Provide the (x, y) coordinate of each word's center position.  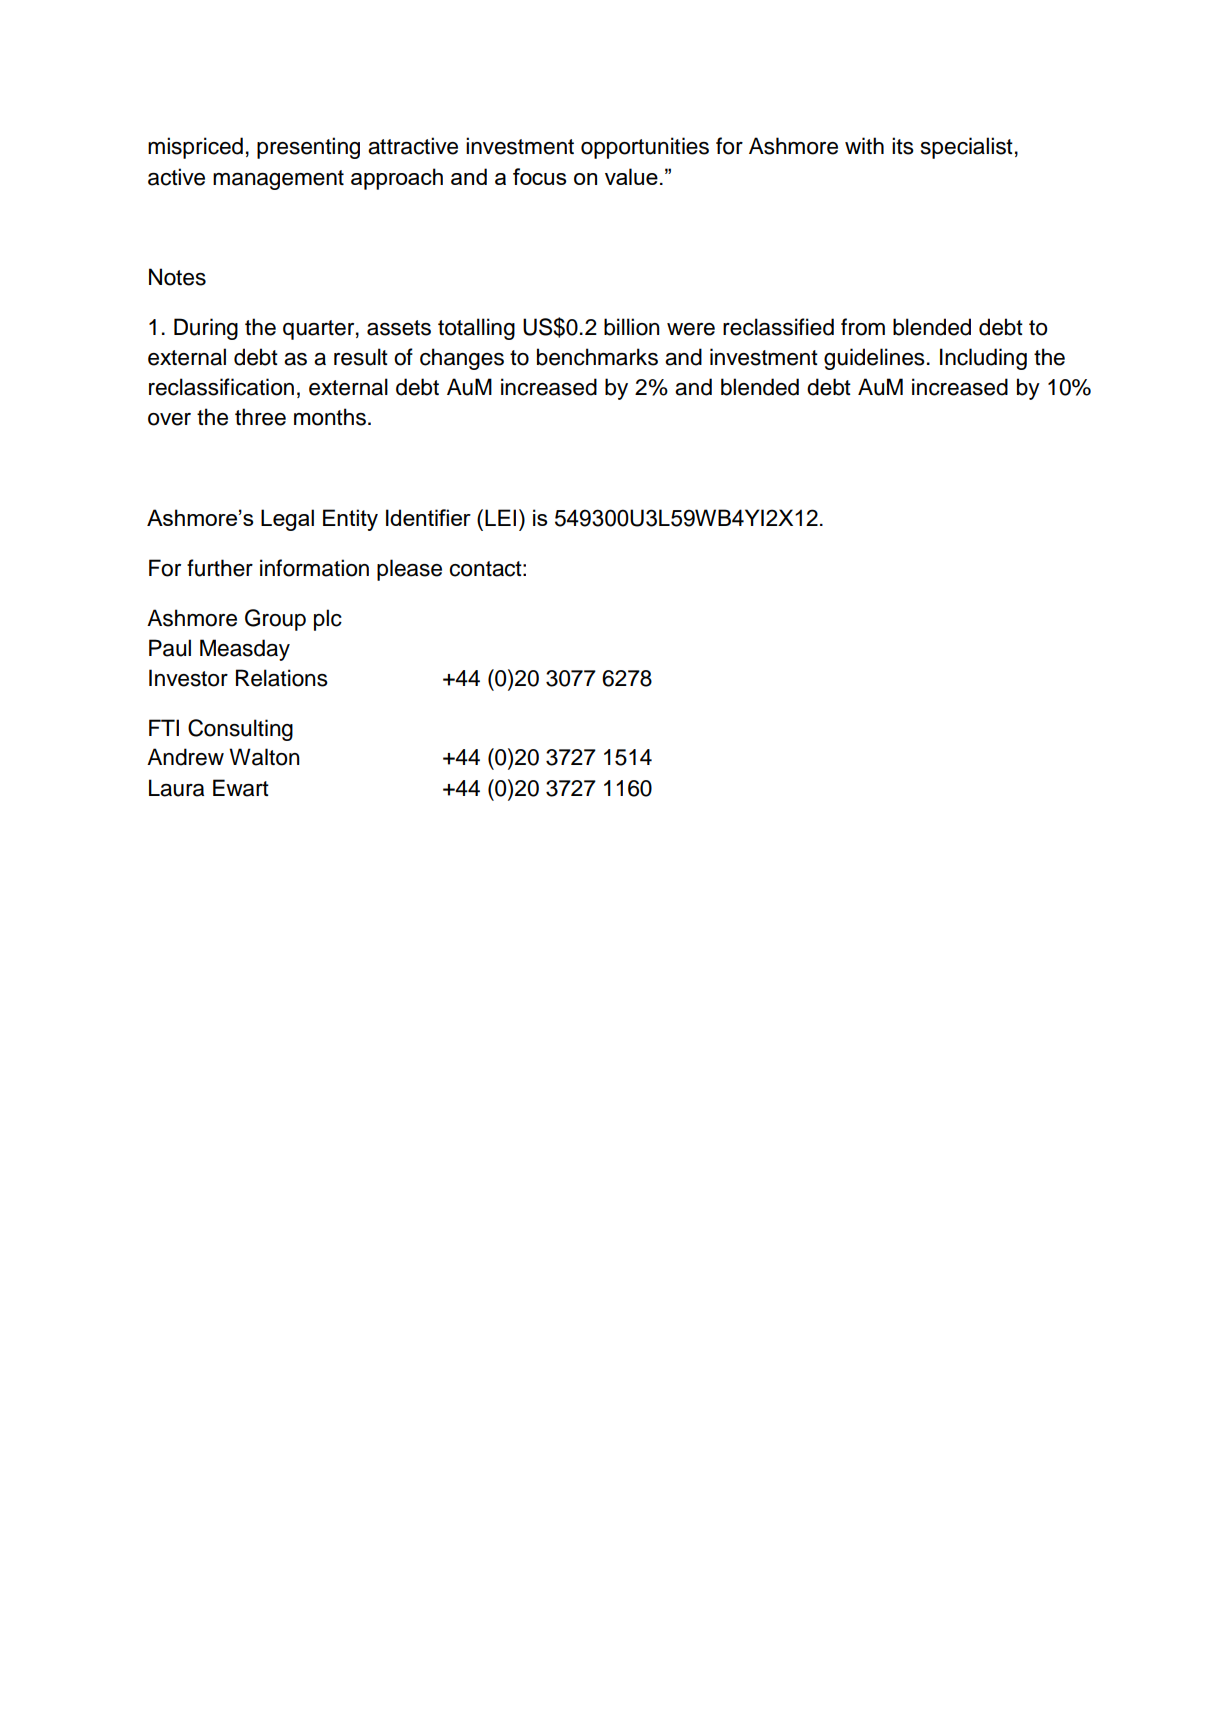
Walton (264, 757)
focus (540, 176)
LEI (500, 517)
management (278, 180)
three (260, 417)
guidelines (874, 359)
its (903, 146)
